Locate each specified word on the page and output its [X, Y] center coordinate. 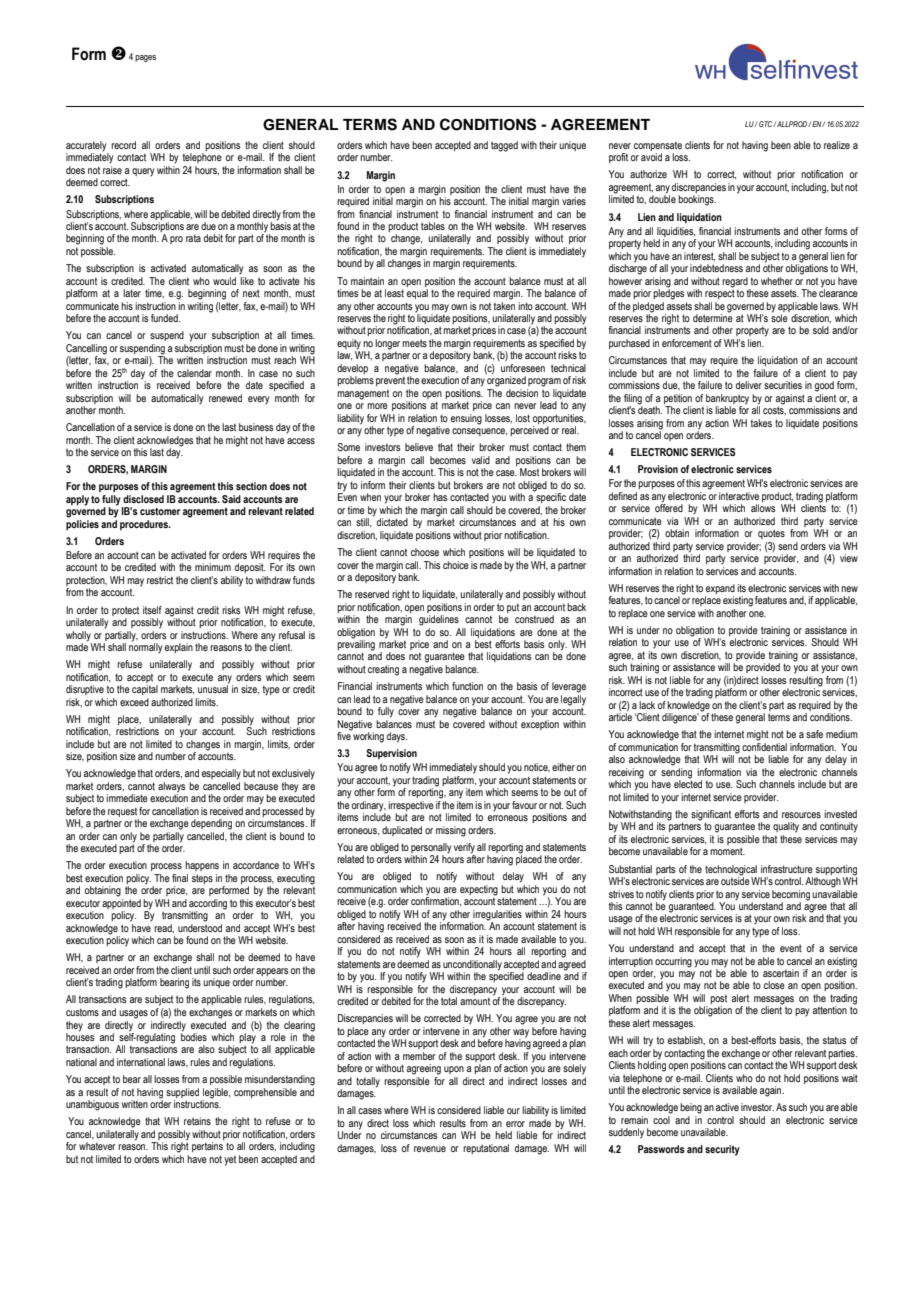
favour [524, 805]
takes [761, 423]
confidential [764, 747]
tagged [504, 146]
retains [197, 1121]
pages [145, 58]
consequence [479, 432]
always [171, 788]
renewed [225, 398]
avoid [651, 157]
